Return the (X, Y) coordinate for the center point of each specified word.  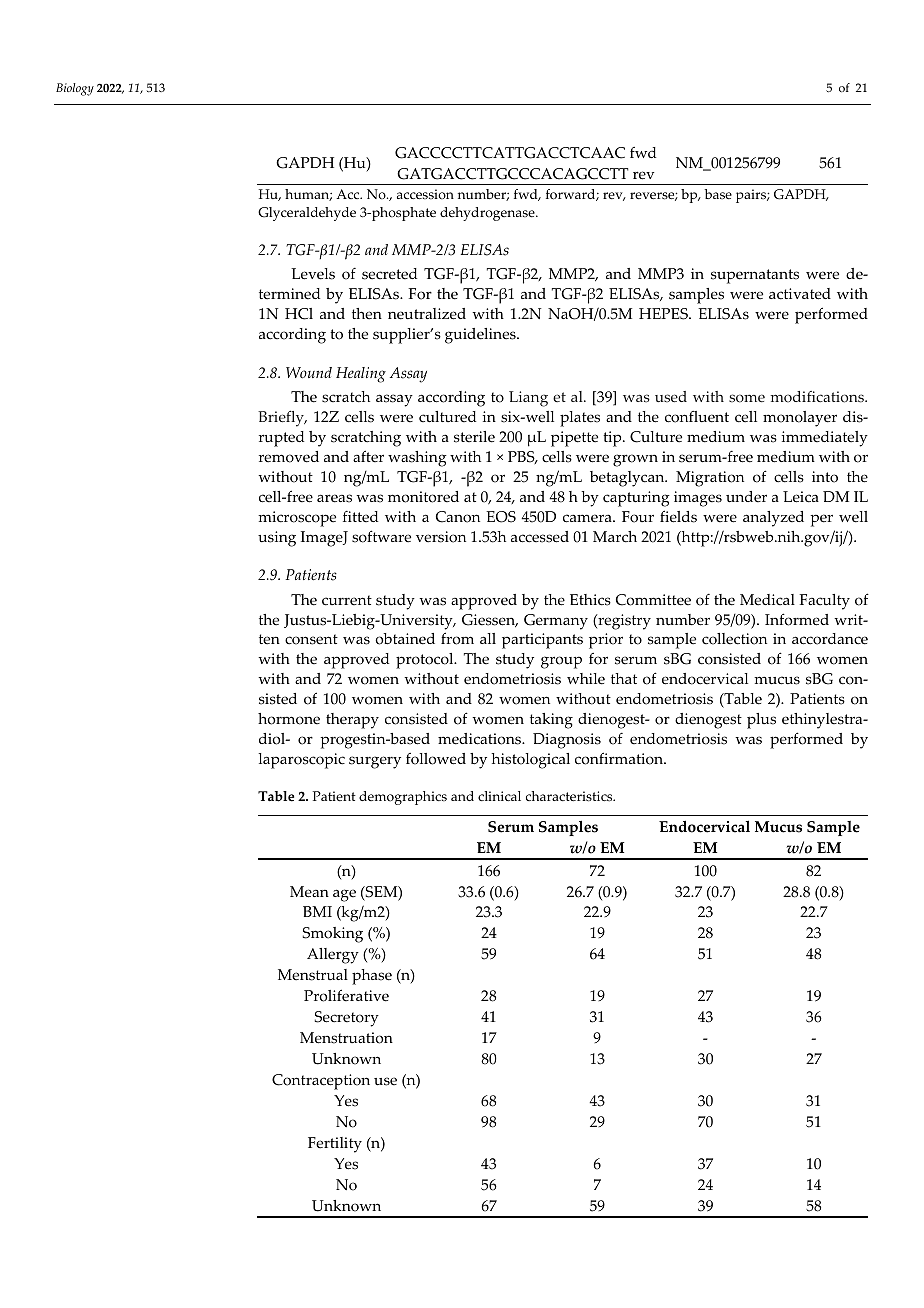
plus (761, 721)
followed (436, 759)
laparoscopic (301, 761)
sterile (474, 437)
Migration (710, 479)
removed (289, 457)
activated (800, 294)
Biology (75, 89)
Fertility (335, 1145)
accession (425, 194)
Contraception (321, 1082)
